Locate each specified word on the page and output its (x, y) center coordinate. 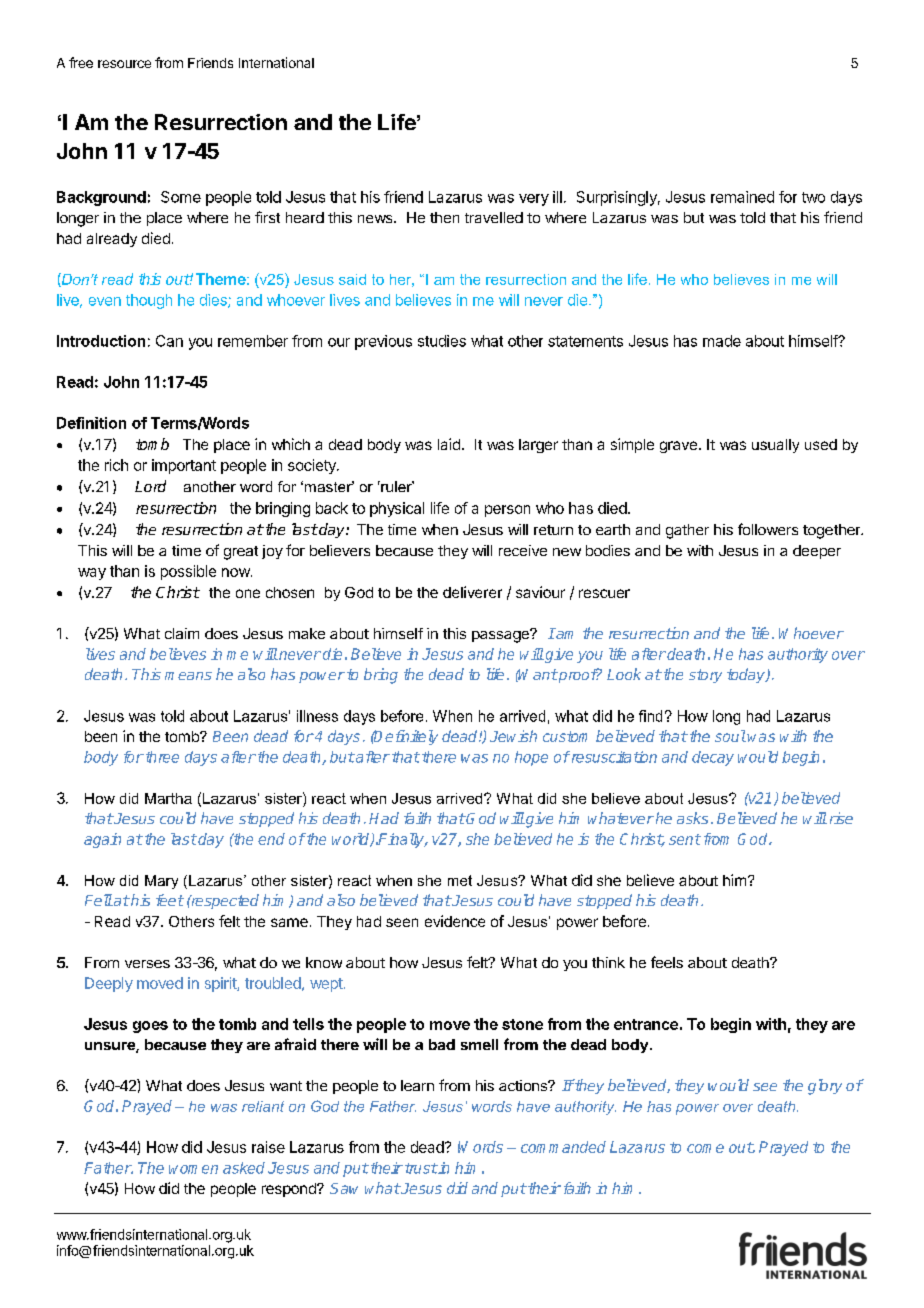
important (184, 466)
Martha (168, 798)
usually (775, 446)
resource (124, 64)
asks (692, 818)
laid (449, 444)
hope (531, 758)
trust (421, 1168)
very (534, 200)
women (193, 1169)
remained (742, 197)
